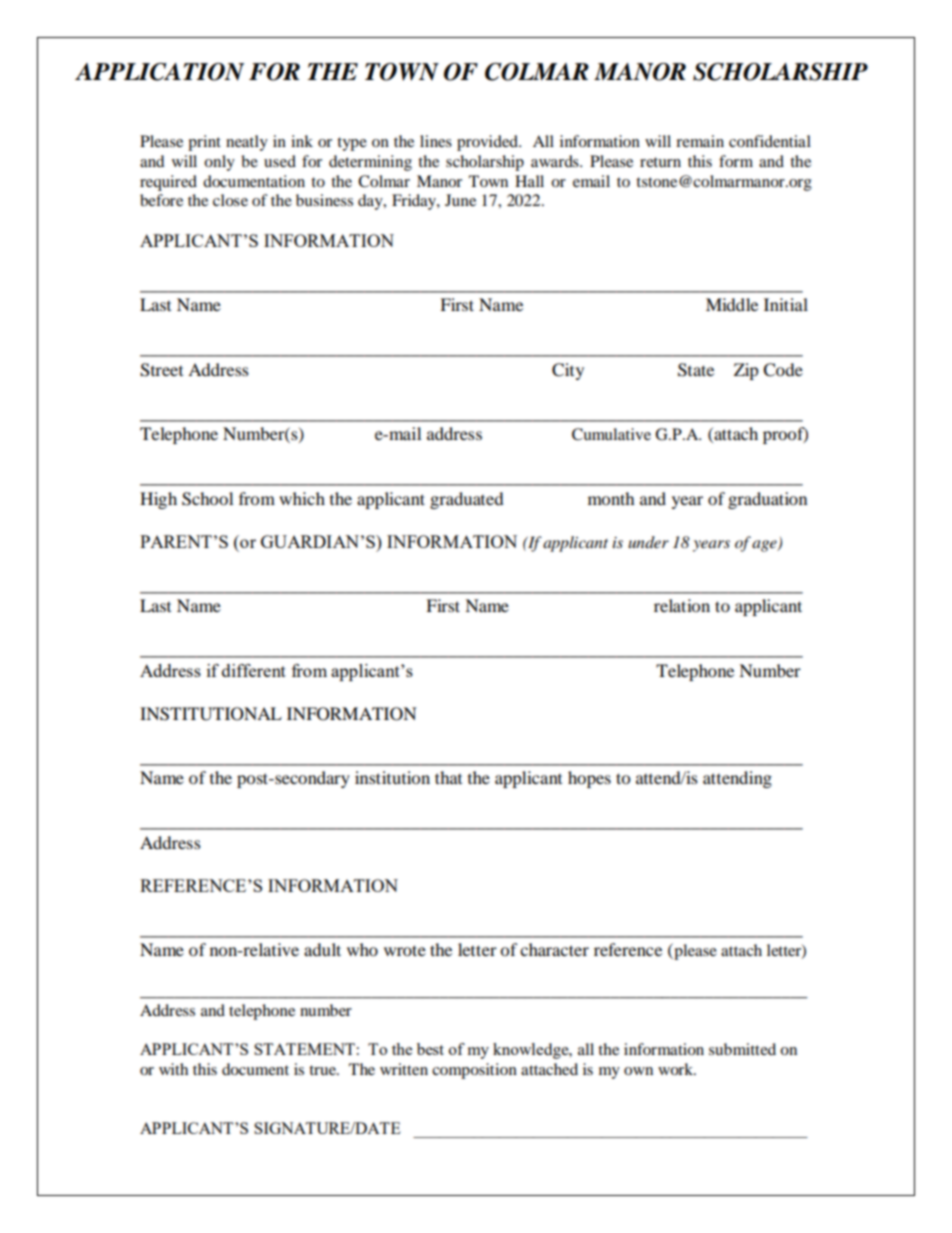 This image has height=1233, width=952. I want to click on School, so click(207, 499).
